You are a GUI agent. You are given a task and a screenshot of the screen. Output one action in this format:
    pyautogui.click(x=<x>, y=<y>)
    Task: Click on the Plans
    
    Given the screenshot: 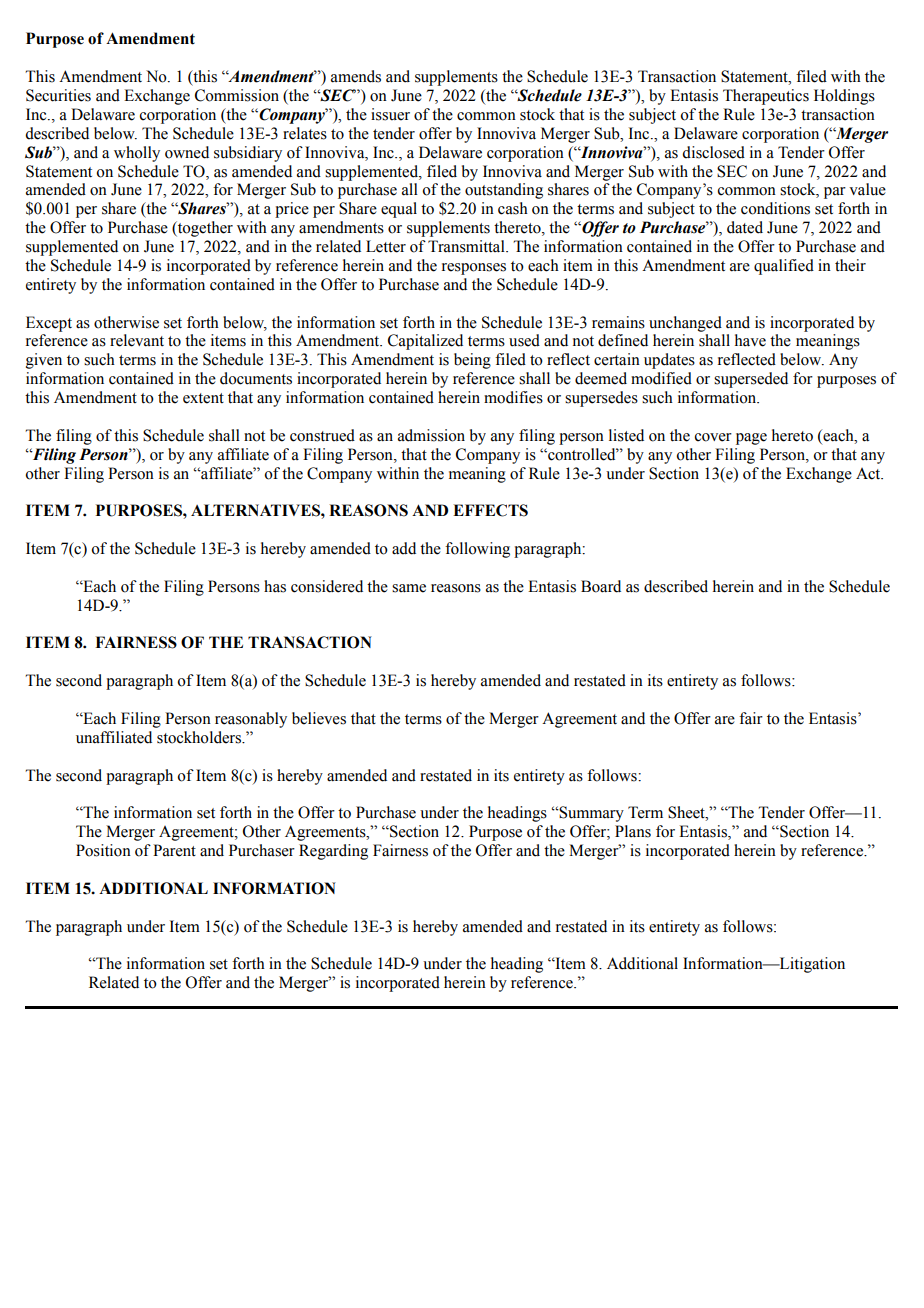 What is the action you would take?
    pyautogui.click(x=633, y=831)
